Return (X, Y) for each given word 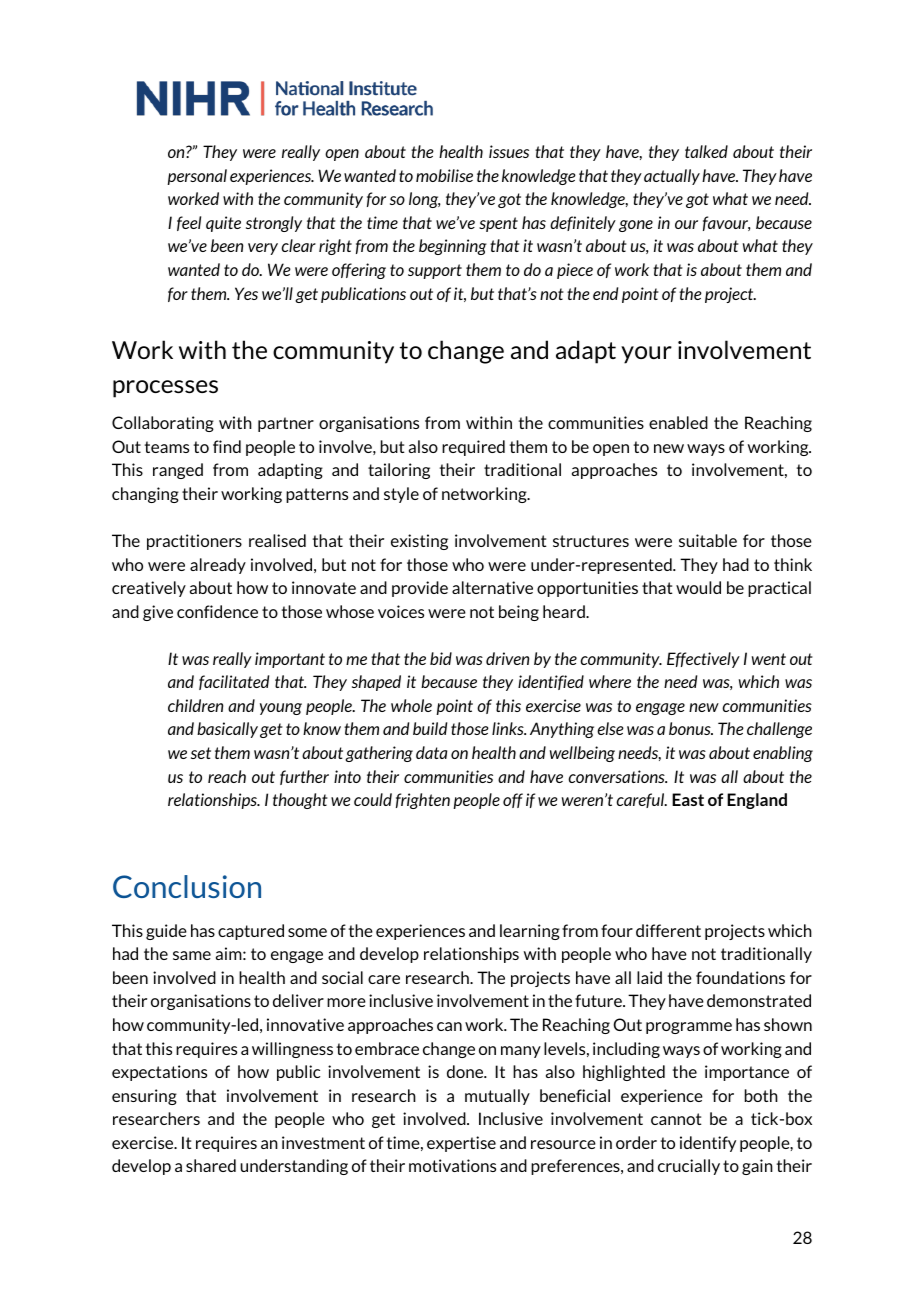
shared (211, 1165)
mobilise (444, 175)
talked (706, 151)
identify (708, 1144)
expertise (461, 1144)
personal (197, 177)
